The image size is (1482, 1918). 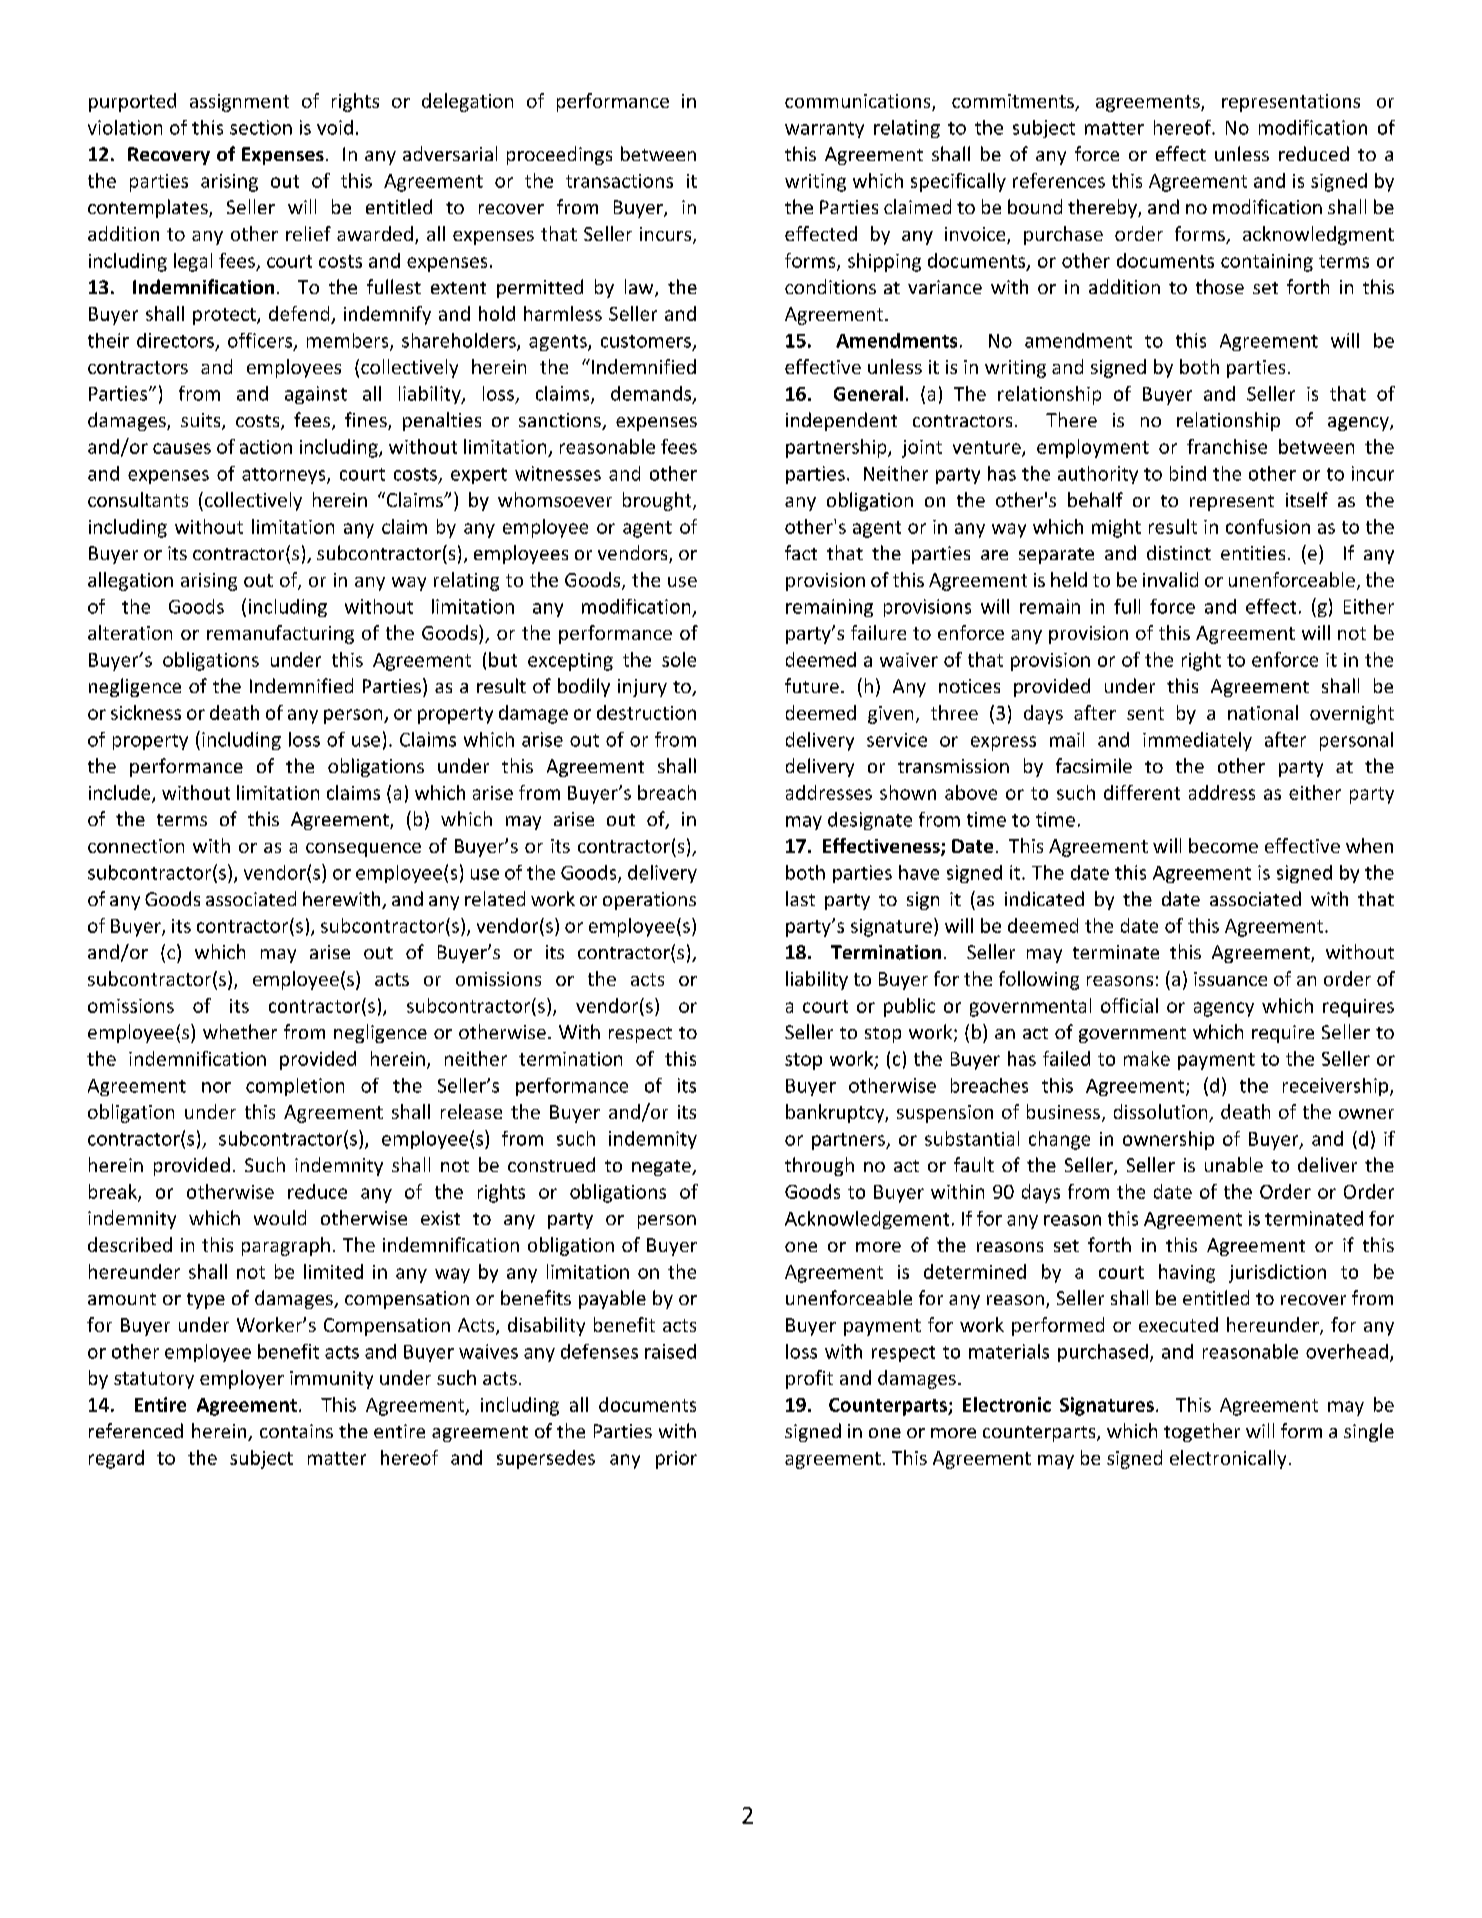 What do you see at coordinates (1230, 979) in the screenshot?
I see `issuance` at bounding box center [1230, 979].
